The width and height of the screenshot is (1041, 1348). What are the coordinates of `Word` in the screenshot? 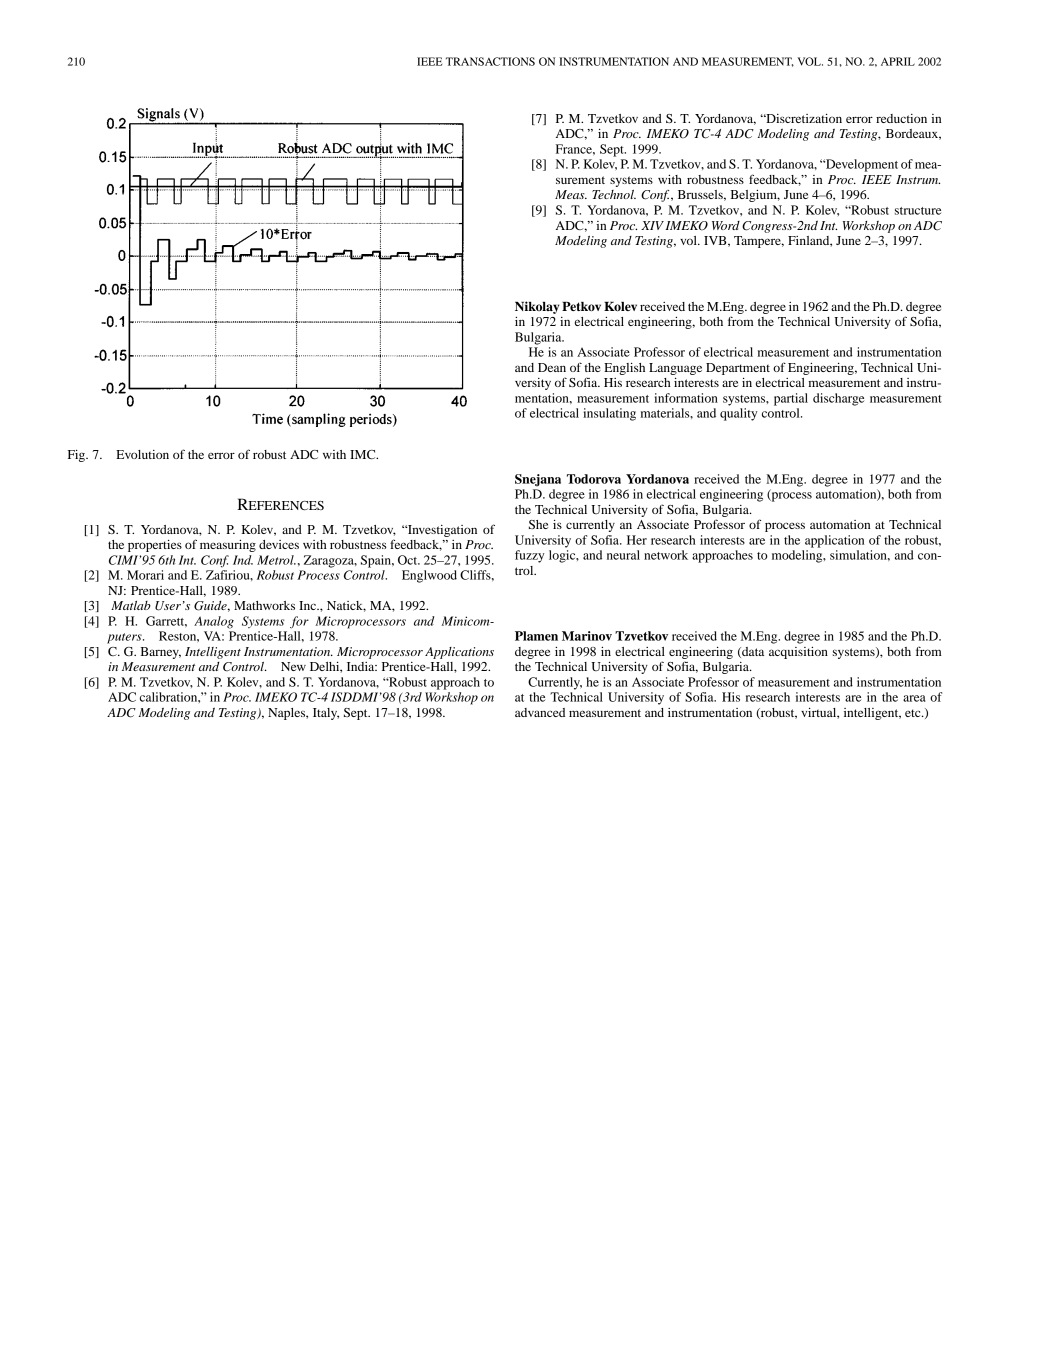 It's located at (726, 225).
